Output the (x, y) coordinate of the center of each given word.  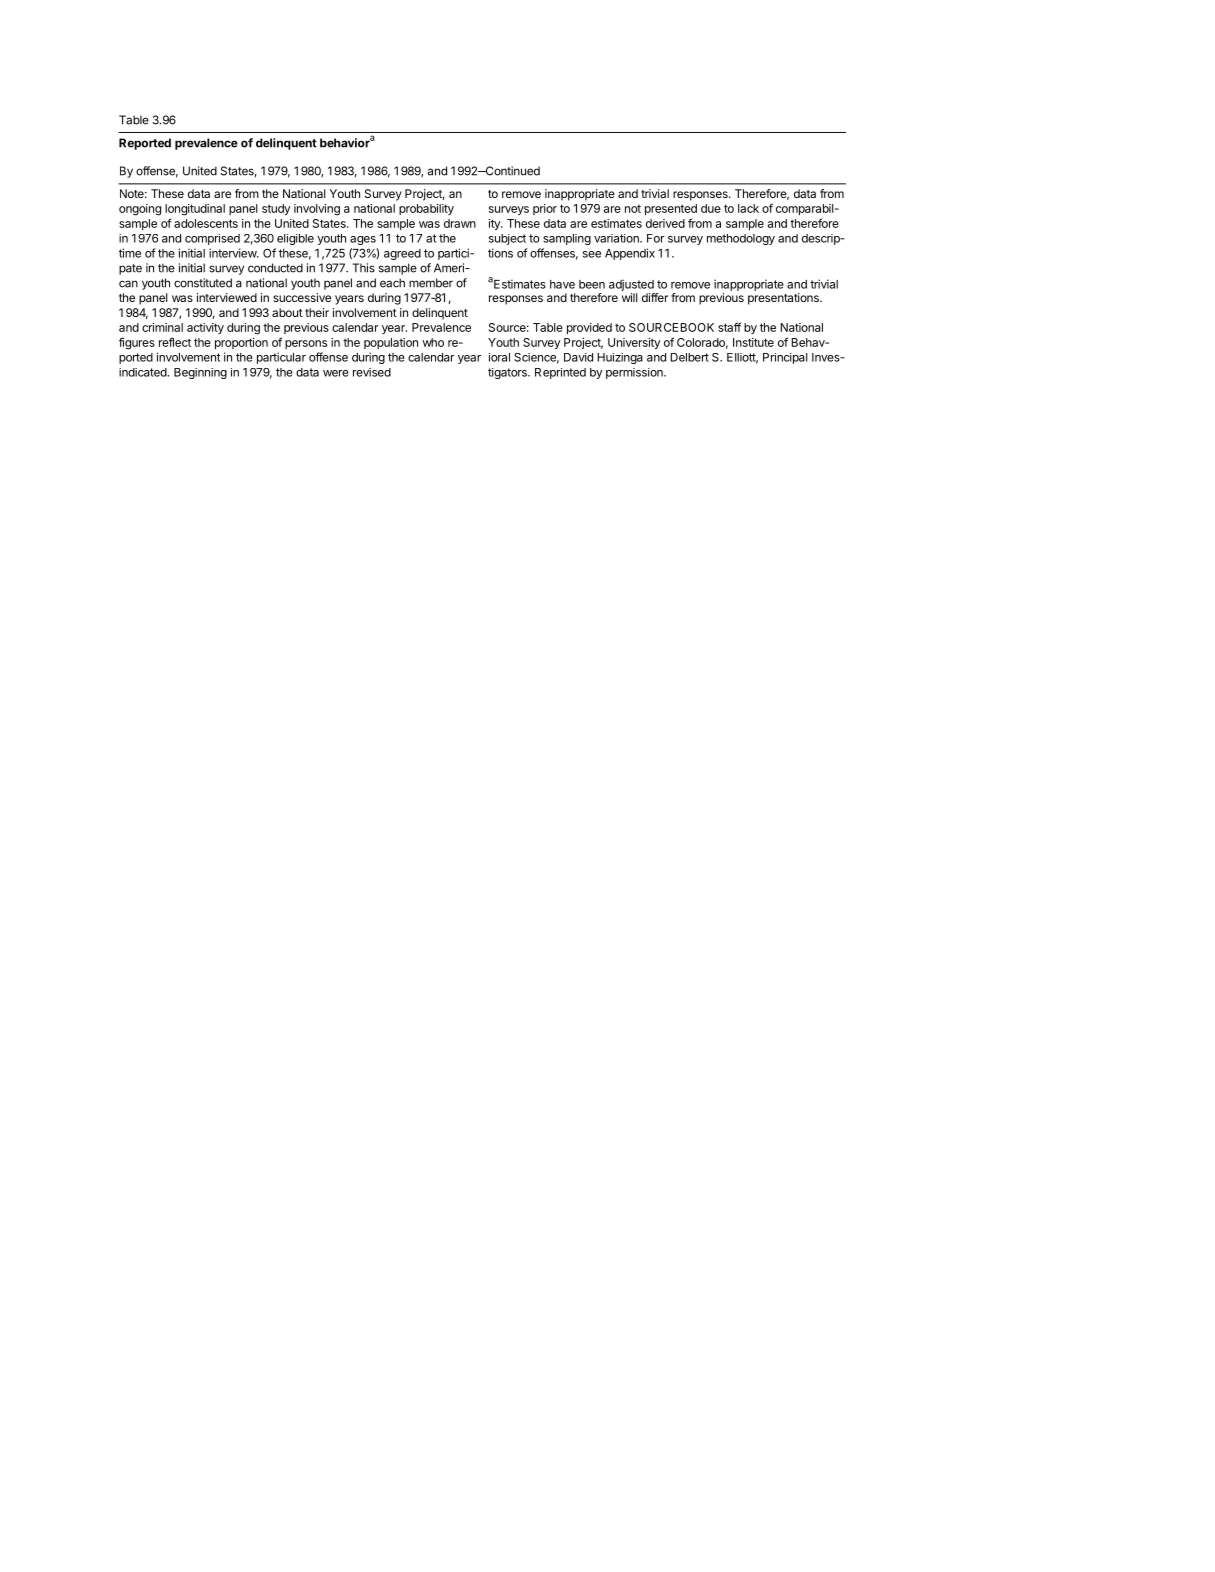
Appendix (630, 254)
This (363, 268)
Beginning (200, 373)
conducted (275, 268)
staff (729, 327)
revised (372, 372)
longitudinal (195, 210)
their (317, 312)
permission (635, 373)
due (711, 208)
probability (426, 209)
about (287, 312)
